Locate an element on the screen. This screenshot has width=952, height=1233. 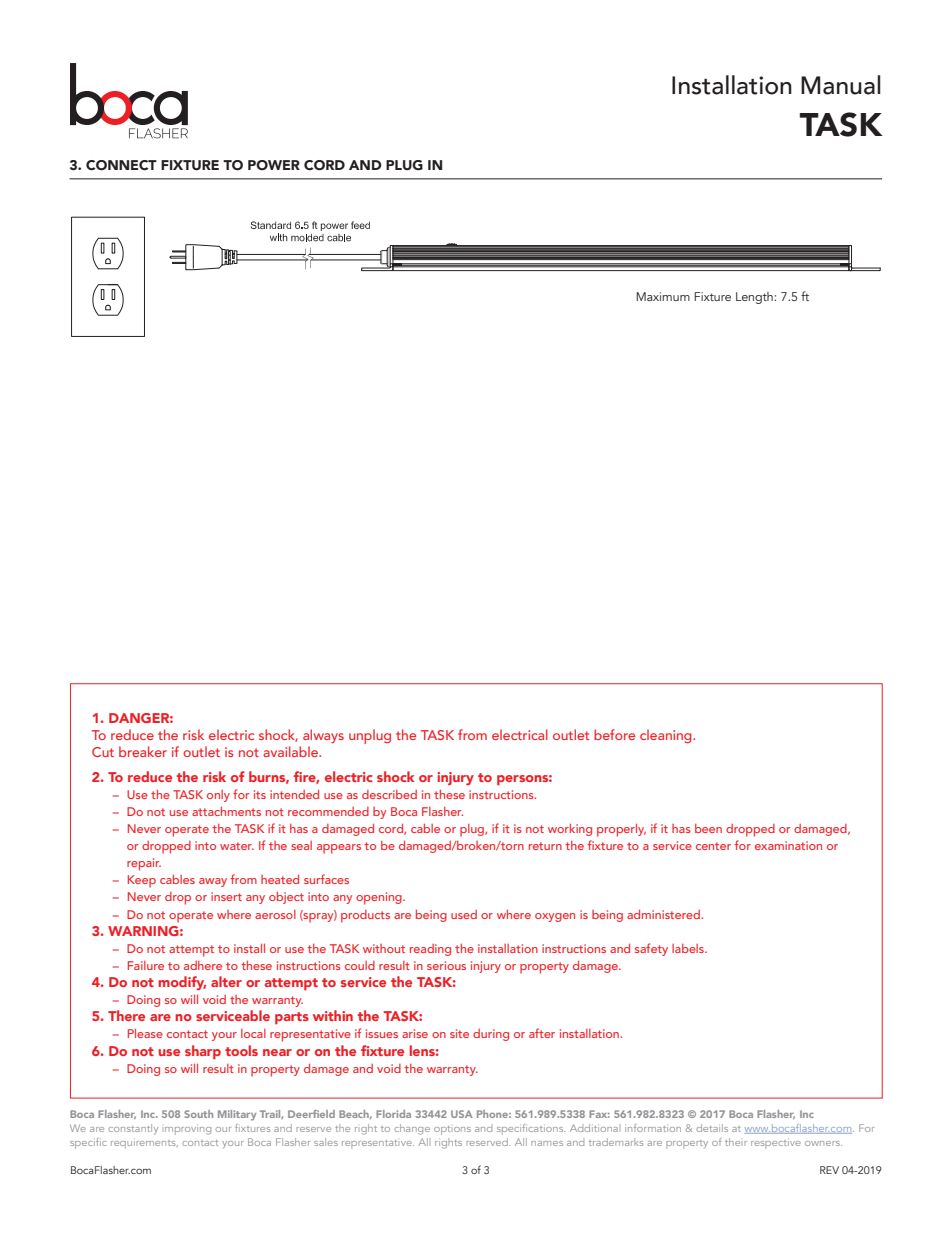
been is located at coordinates (708, 828).
